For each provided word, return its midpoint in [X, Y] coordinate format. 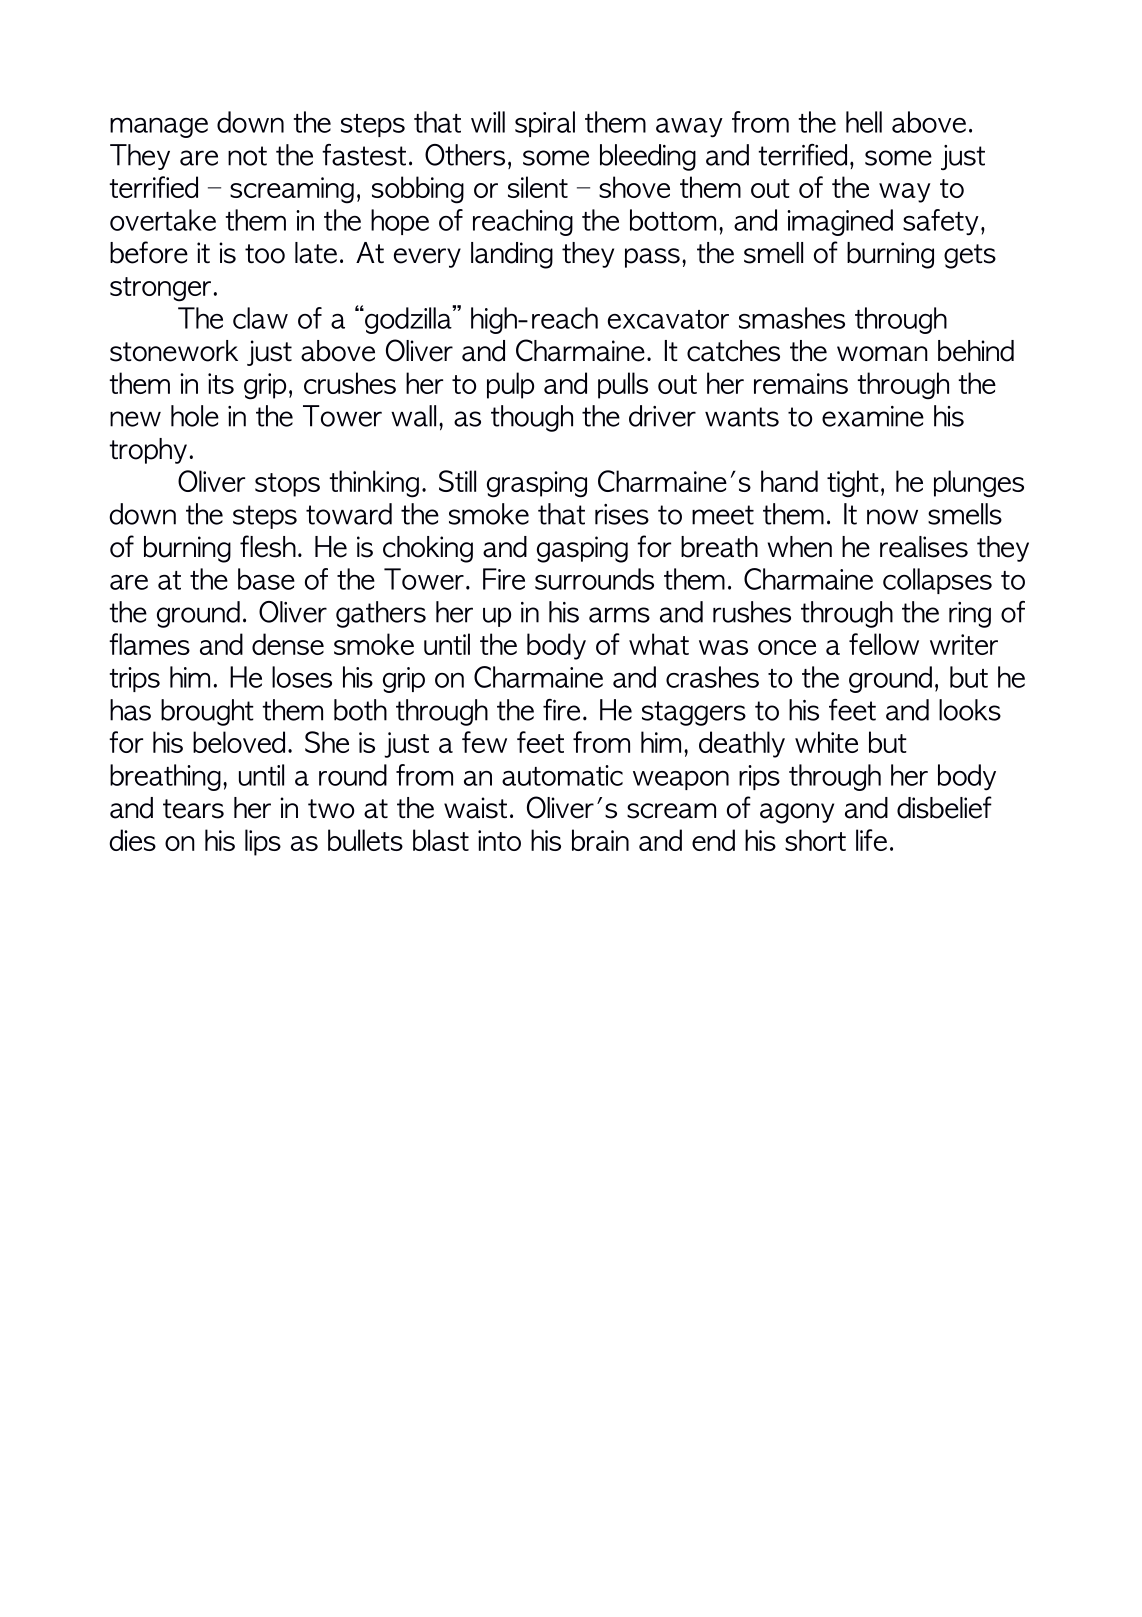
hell [864, 122]
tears [193, 809]
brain [600, 840]
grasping [537, 484]
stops [287, 485]
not [247, 156]
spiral [545, 124]
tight [853, 484]
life [871, 840]
